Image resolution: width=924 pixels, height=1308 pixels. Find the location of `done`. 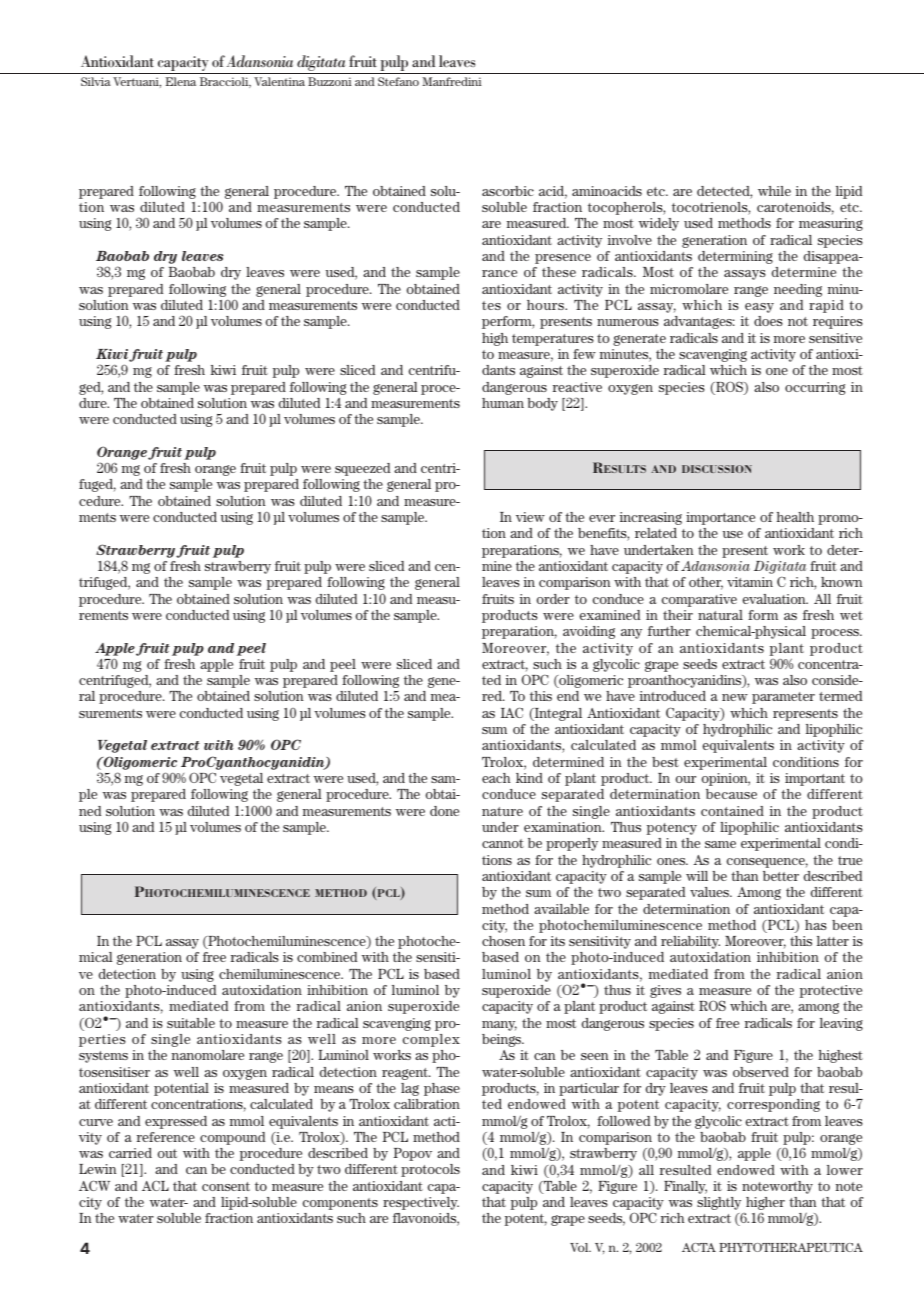

done is located at coordinates (444, 811).
